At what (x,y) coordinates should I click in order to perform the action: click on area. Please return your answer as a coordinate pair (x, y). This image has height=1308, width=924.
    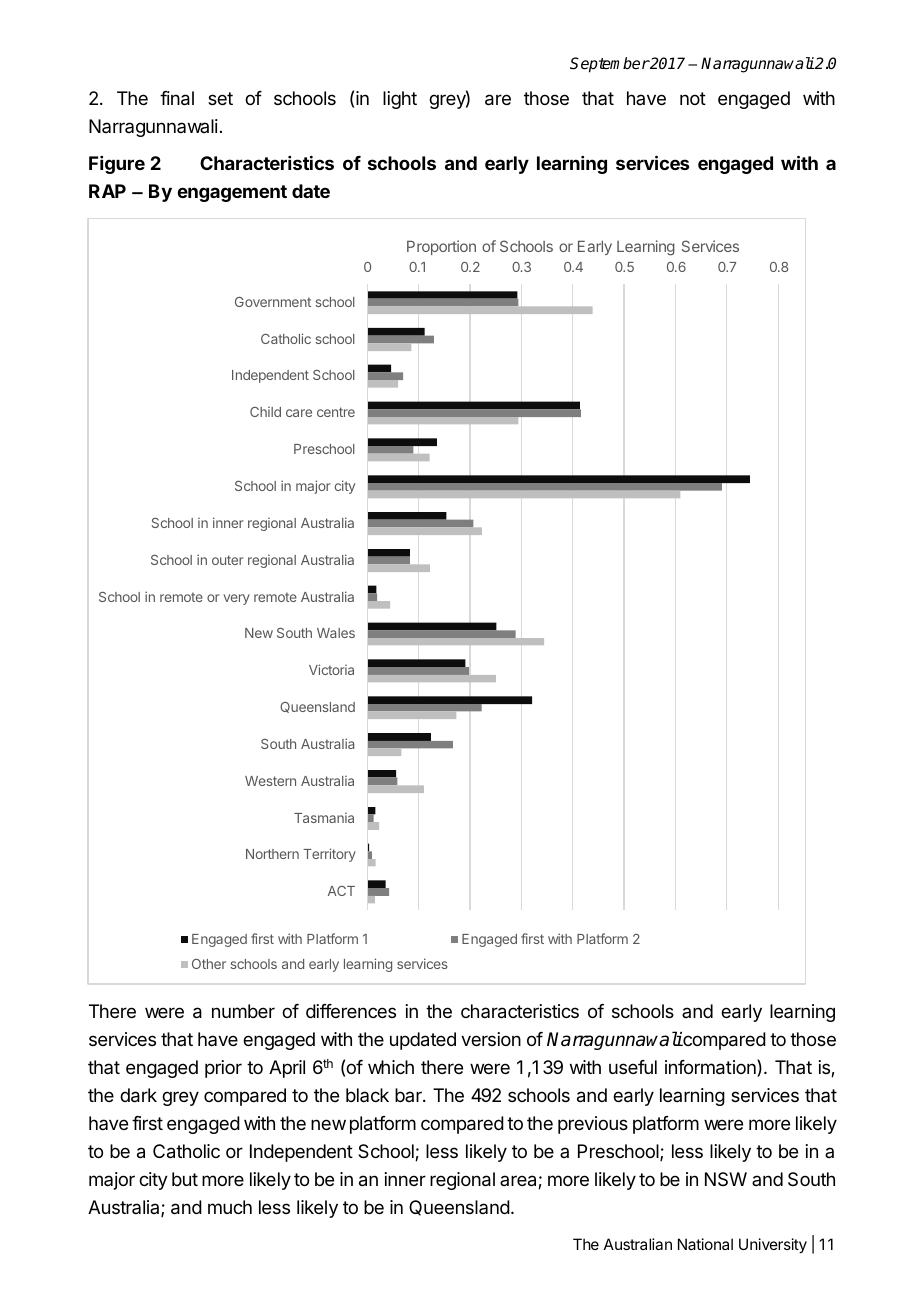
    Looking at the image, I should click on (519, 1182).
